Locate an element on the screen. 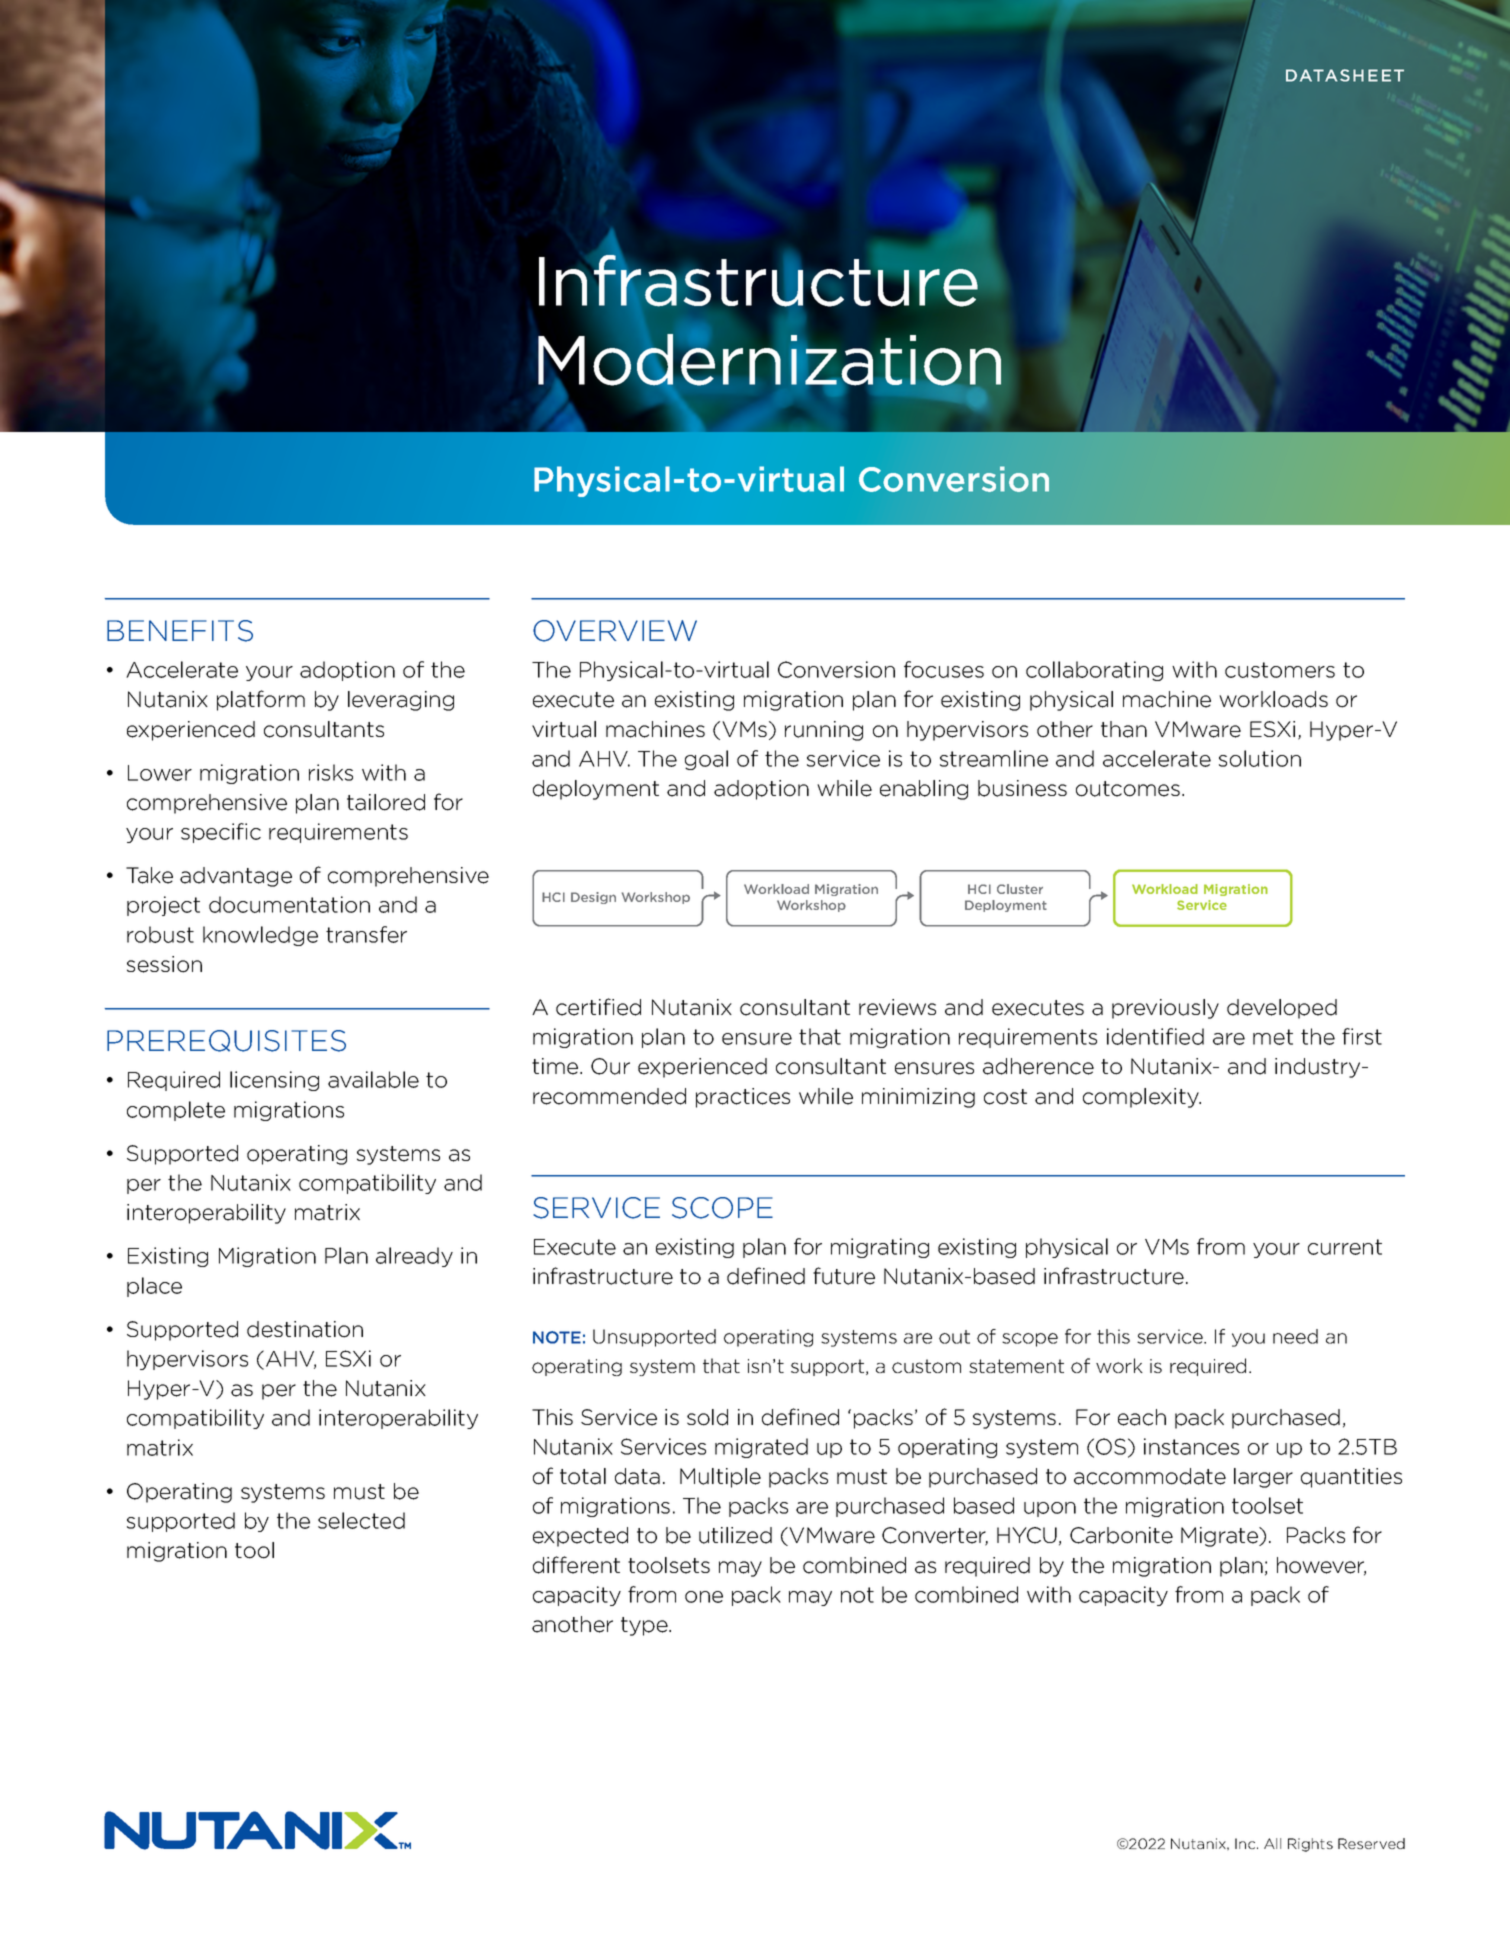 Image resolution: width=1510 pixels, height=1954 pixels. collaborating is located at coordinates (1094, 671).
